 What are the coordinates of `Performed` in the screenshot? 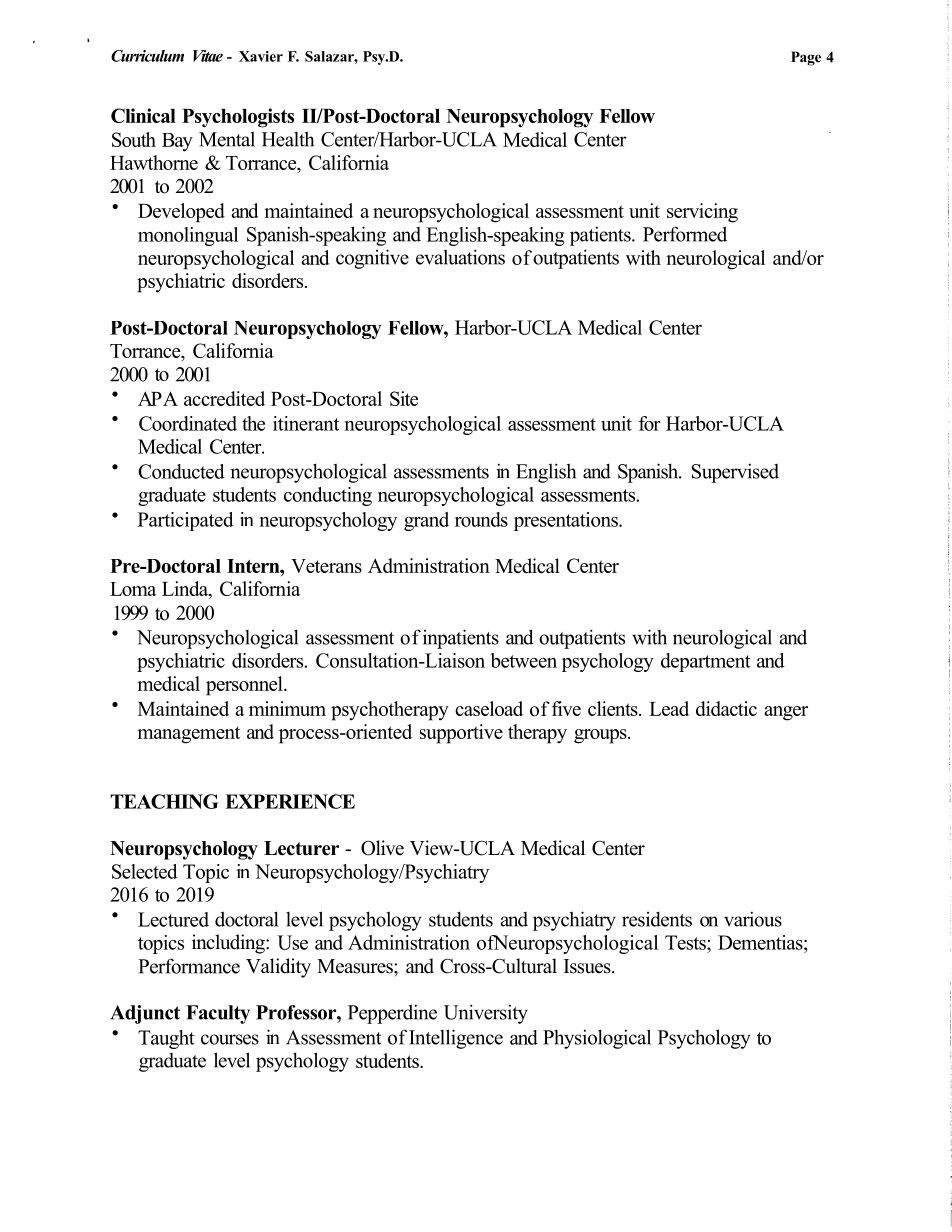 It's located at (685, 234).
